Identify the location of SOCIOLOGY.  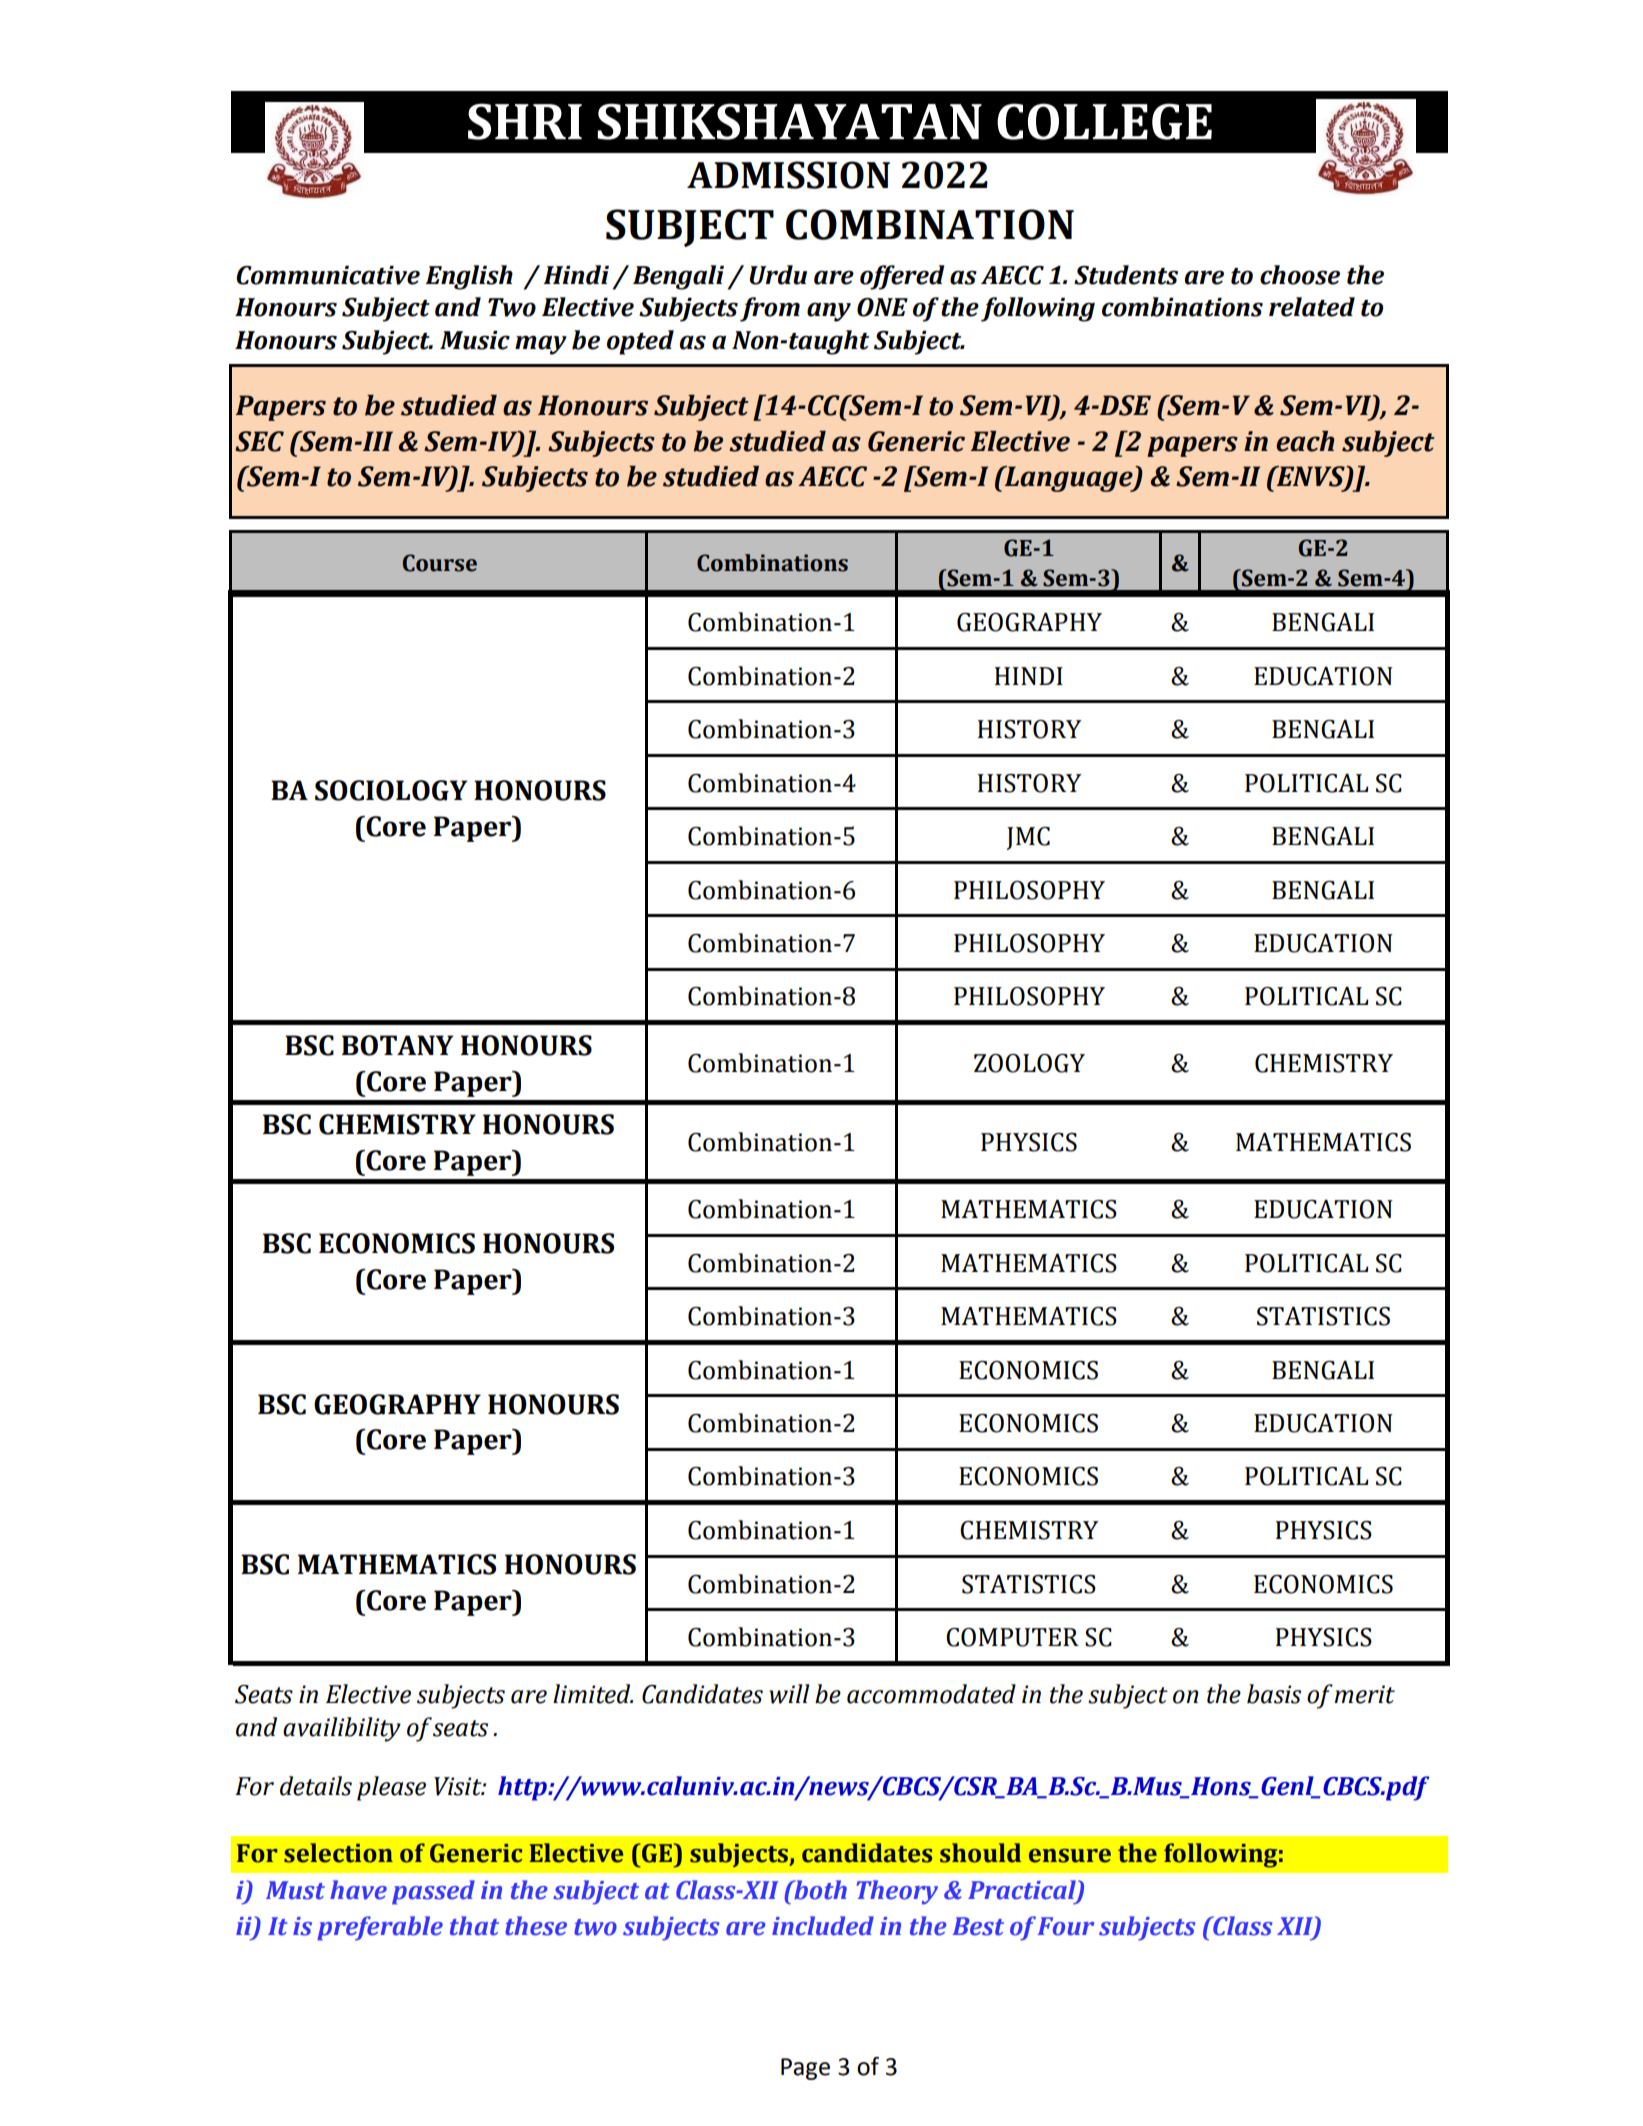
(391, 790).
